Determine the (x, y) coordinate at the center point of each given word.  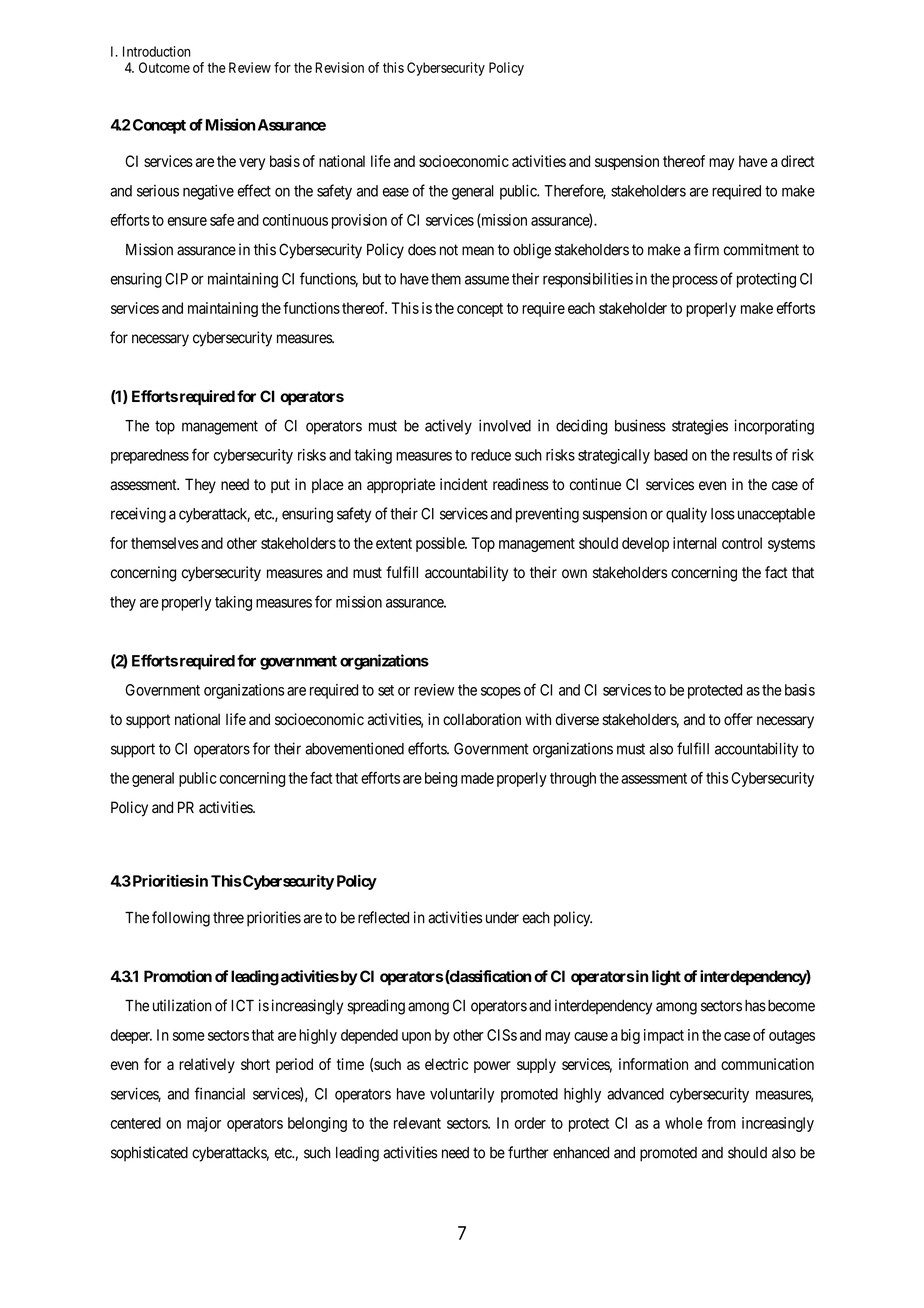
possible (441, 544)
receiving (138, 515)
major (204, 1124)
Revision (339, 67)
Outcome (164, 67)
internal (695, 543)
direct (798, 161)
